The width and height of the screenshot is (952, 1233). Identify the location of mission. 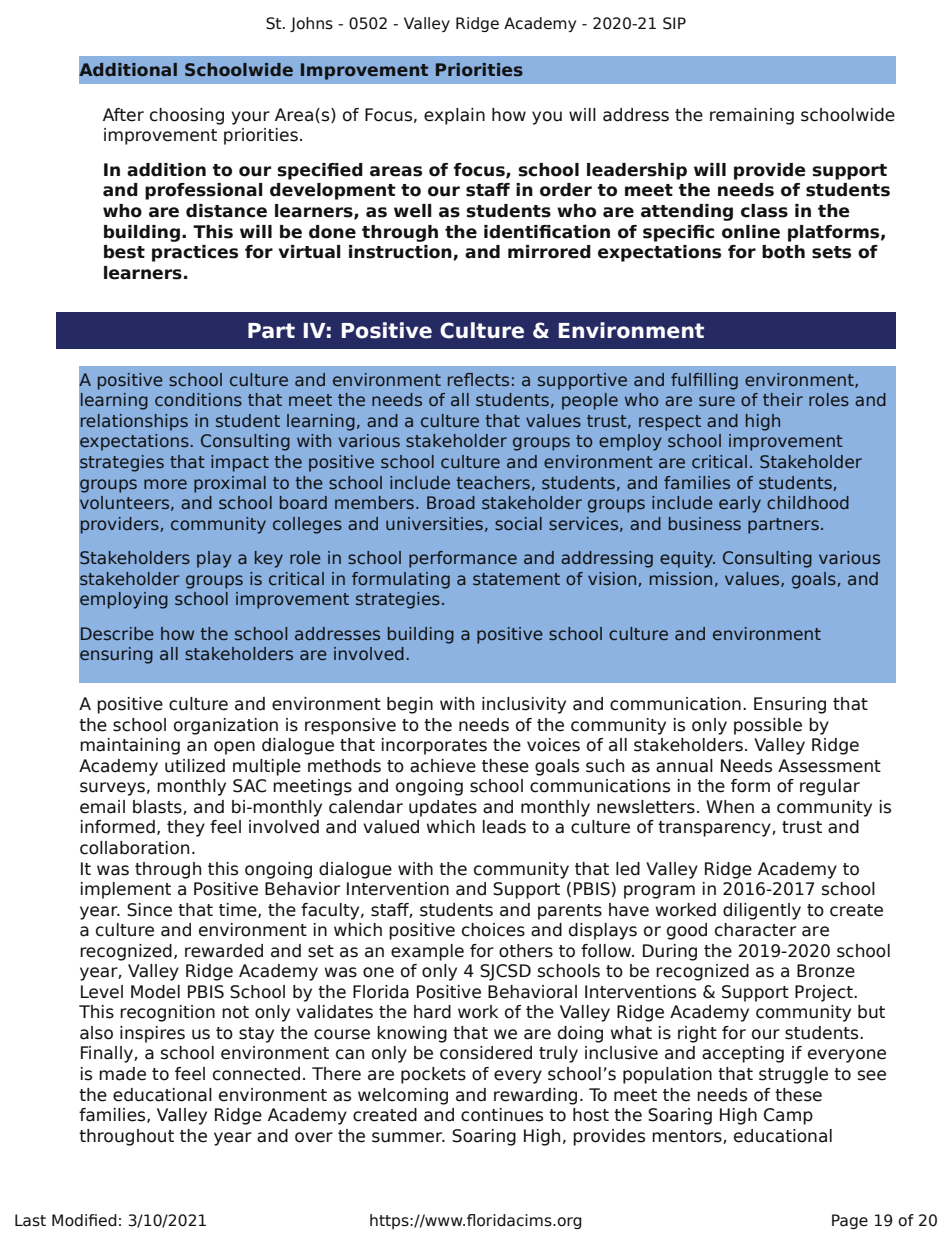
(681, 578).
